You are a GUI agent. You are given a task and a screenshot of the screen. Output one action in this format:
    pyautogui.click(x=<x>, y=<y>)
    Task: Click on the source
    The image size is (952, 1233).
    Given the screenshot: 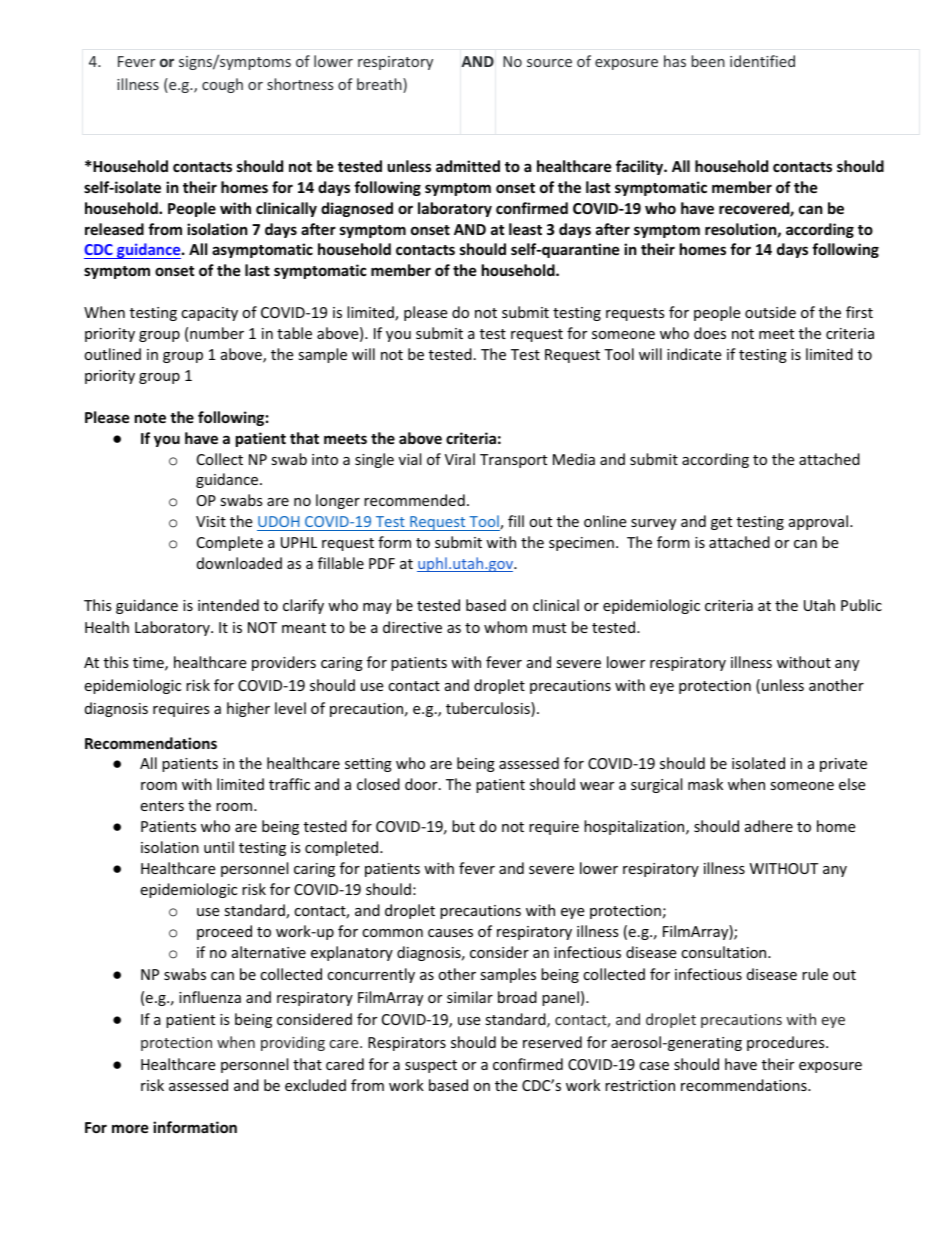 What is the action you would take?
    pyautogui.click(x=549, y=63)
